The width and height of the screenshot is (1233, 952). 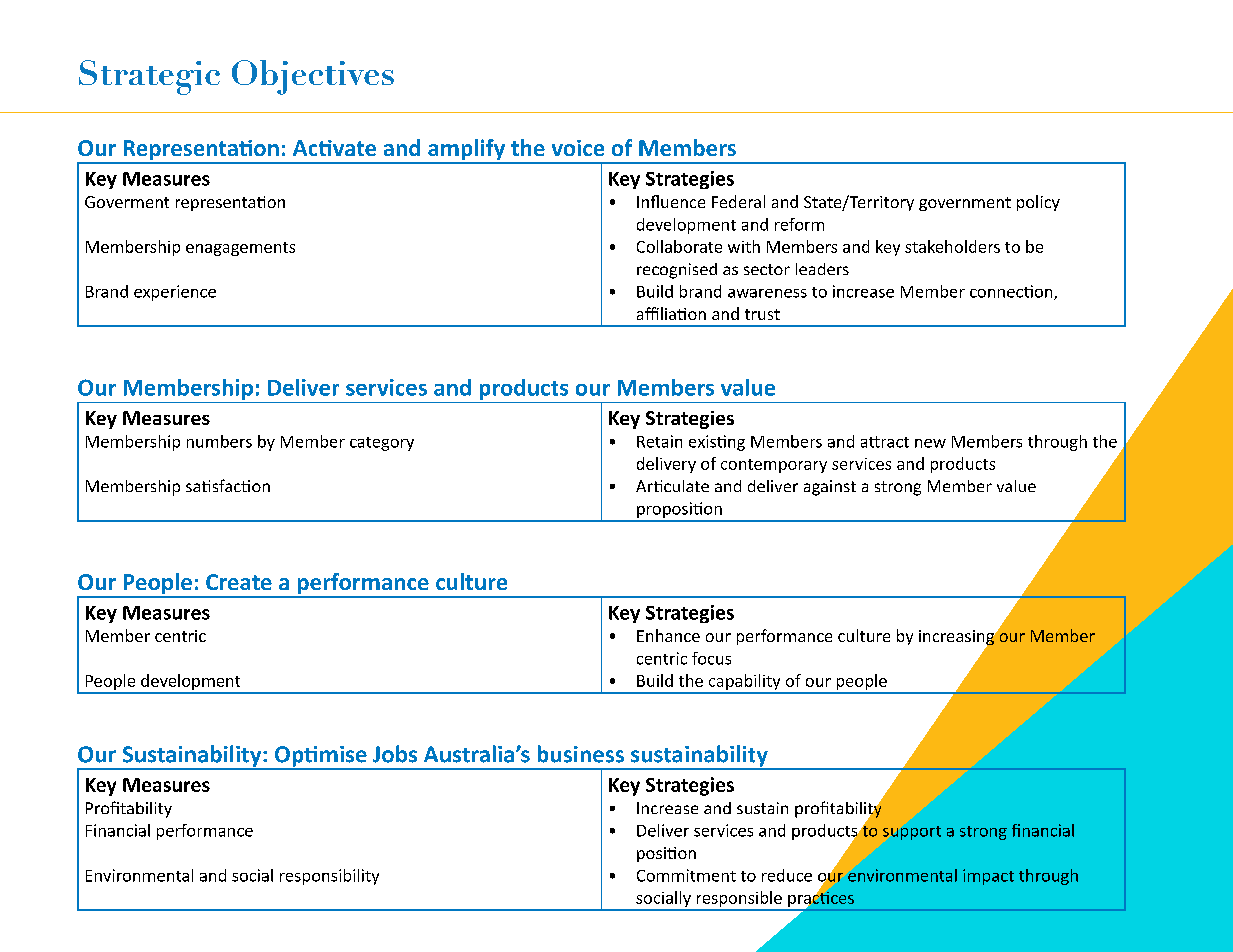 I want to click on voice, so click(x=578, y=148).
